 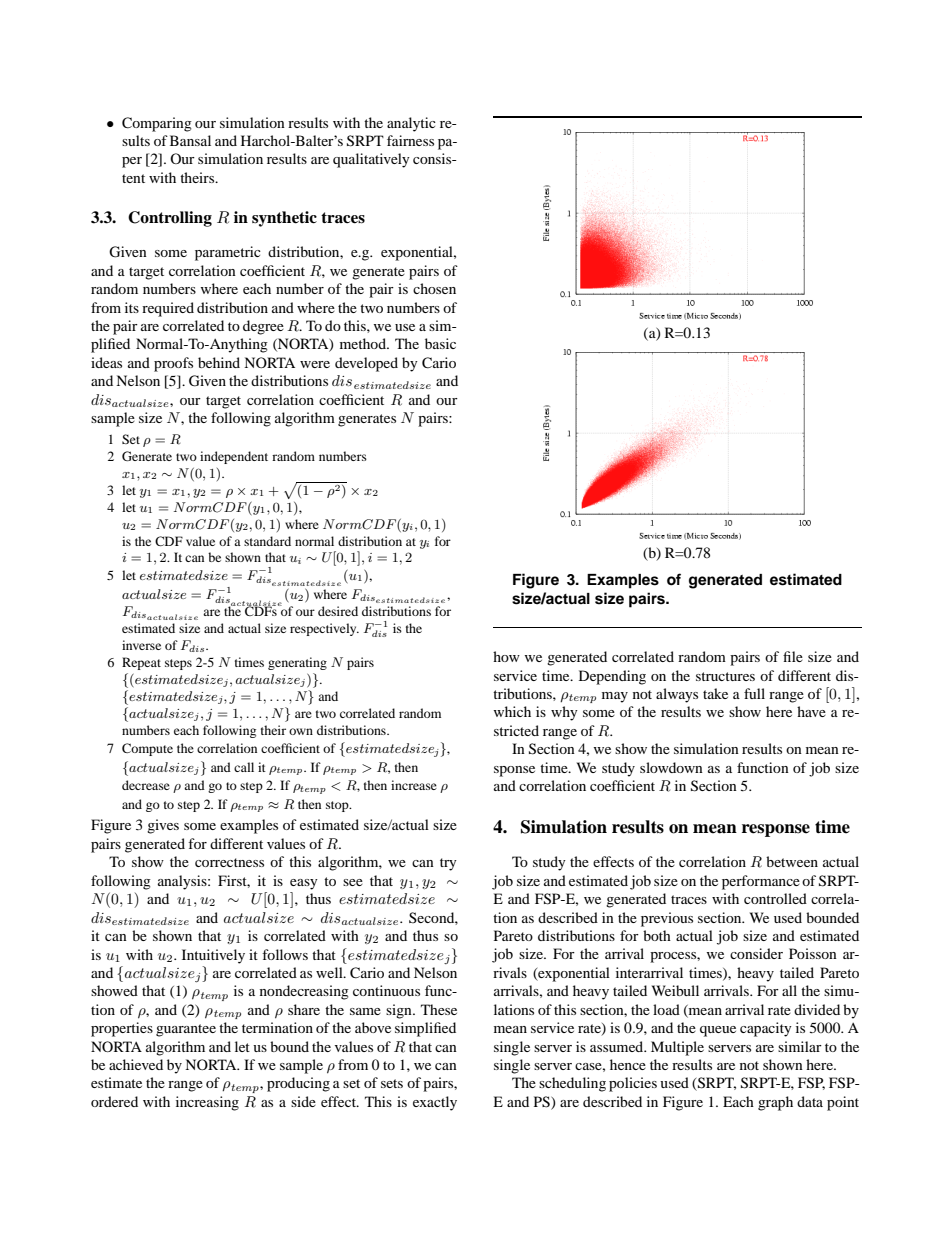 I want to click on exactly, so click(x=435, y=1103).
